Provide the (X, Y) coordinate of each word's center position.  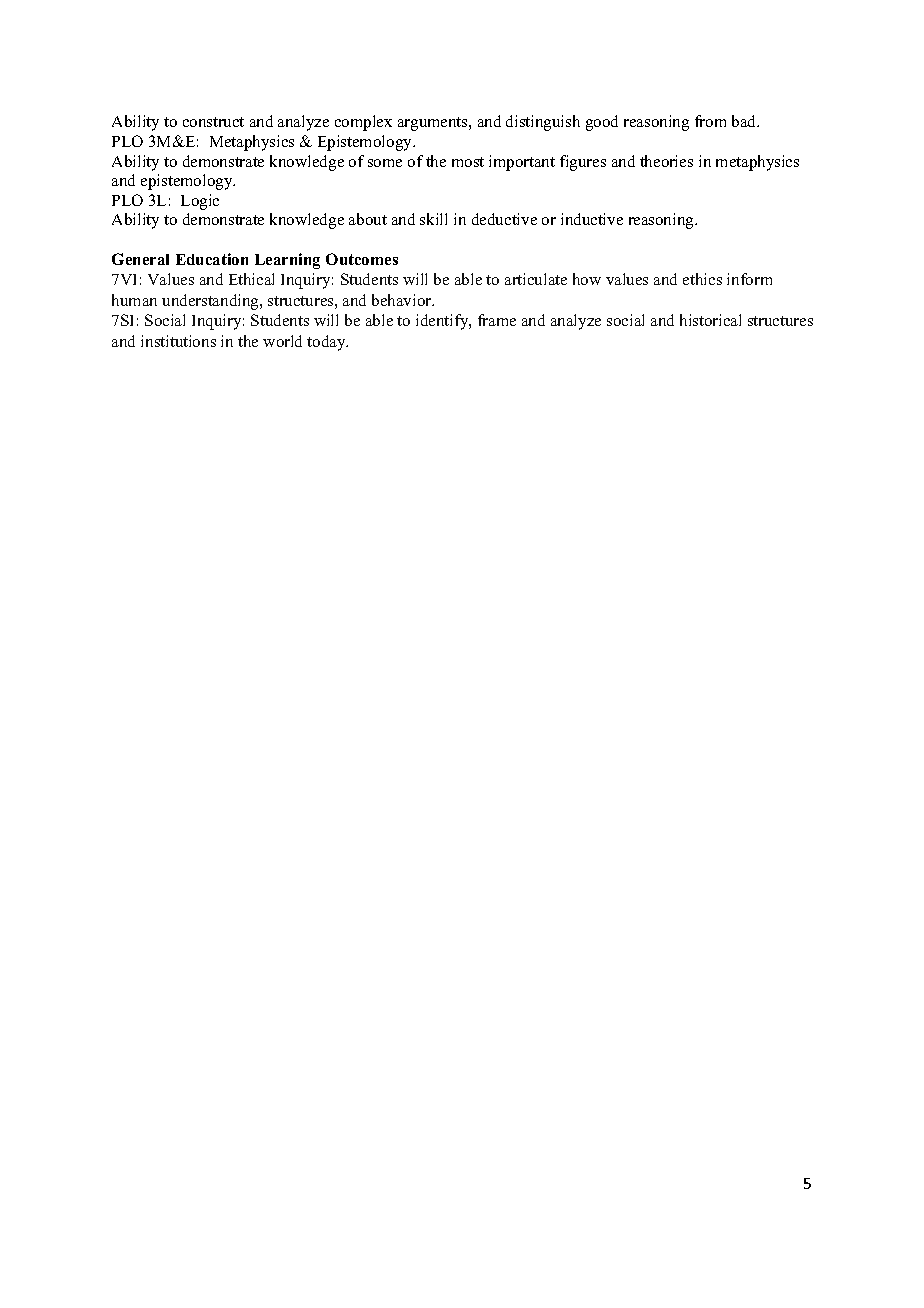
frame (497, 320)
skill (433, 219)
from (710, 121)
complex (363, 123)
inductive (592, 219)
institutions (178, 341)
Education (212, 259)
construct (213, 122)
